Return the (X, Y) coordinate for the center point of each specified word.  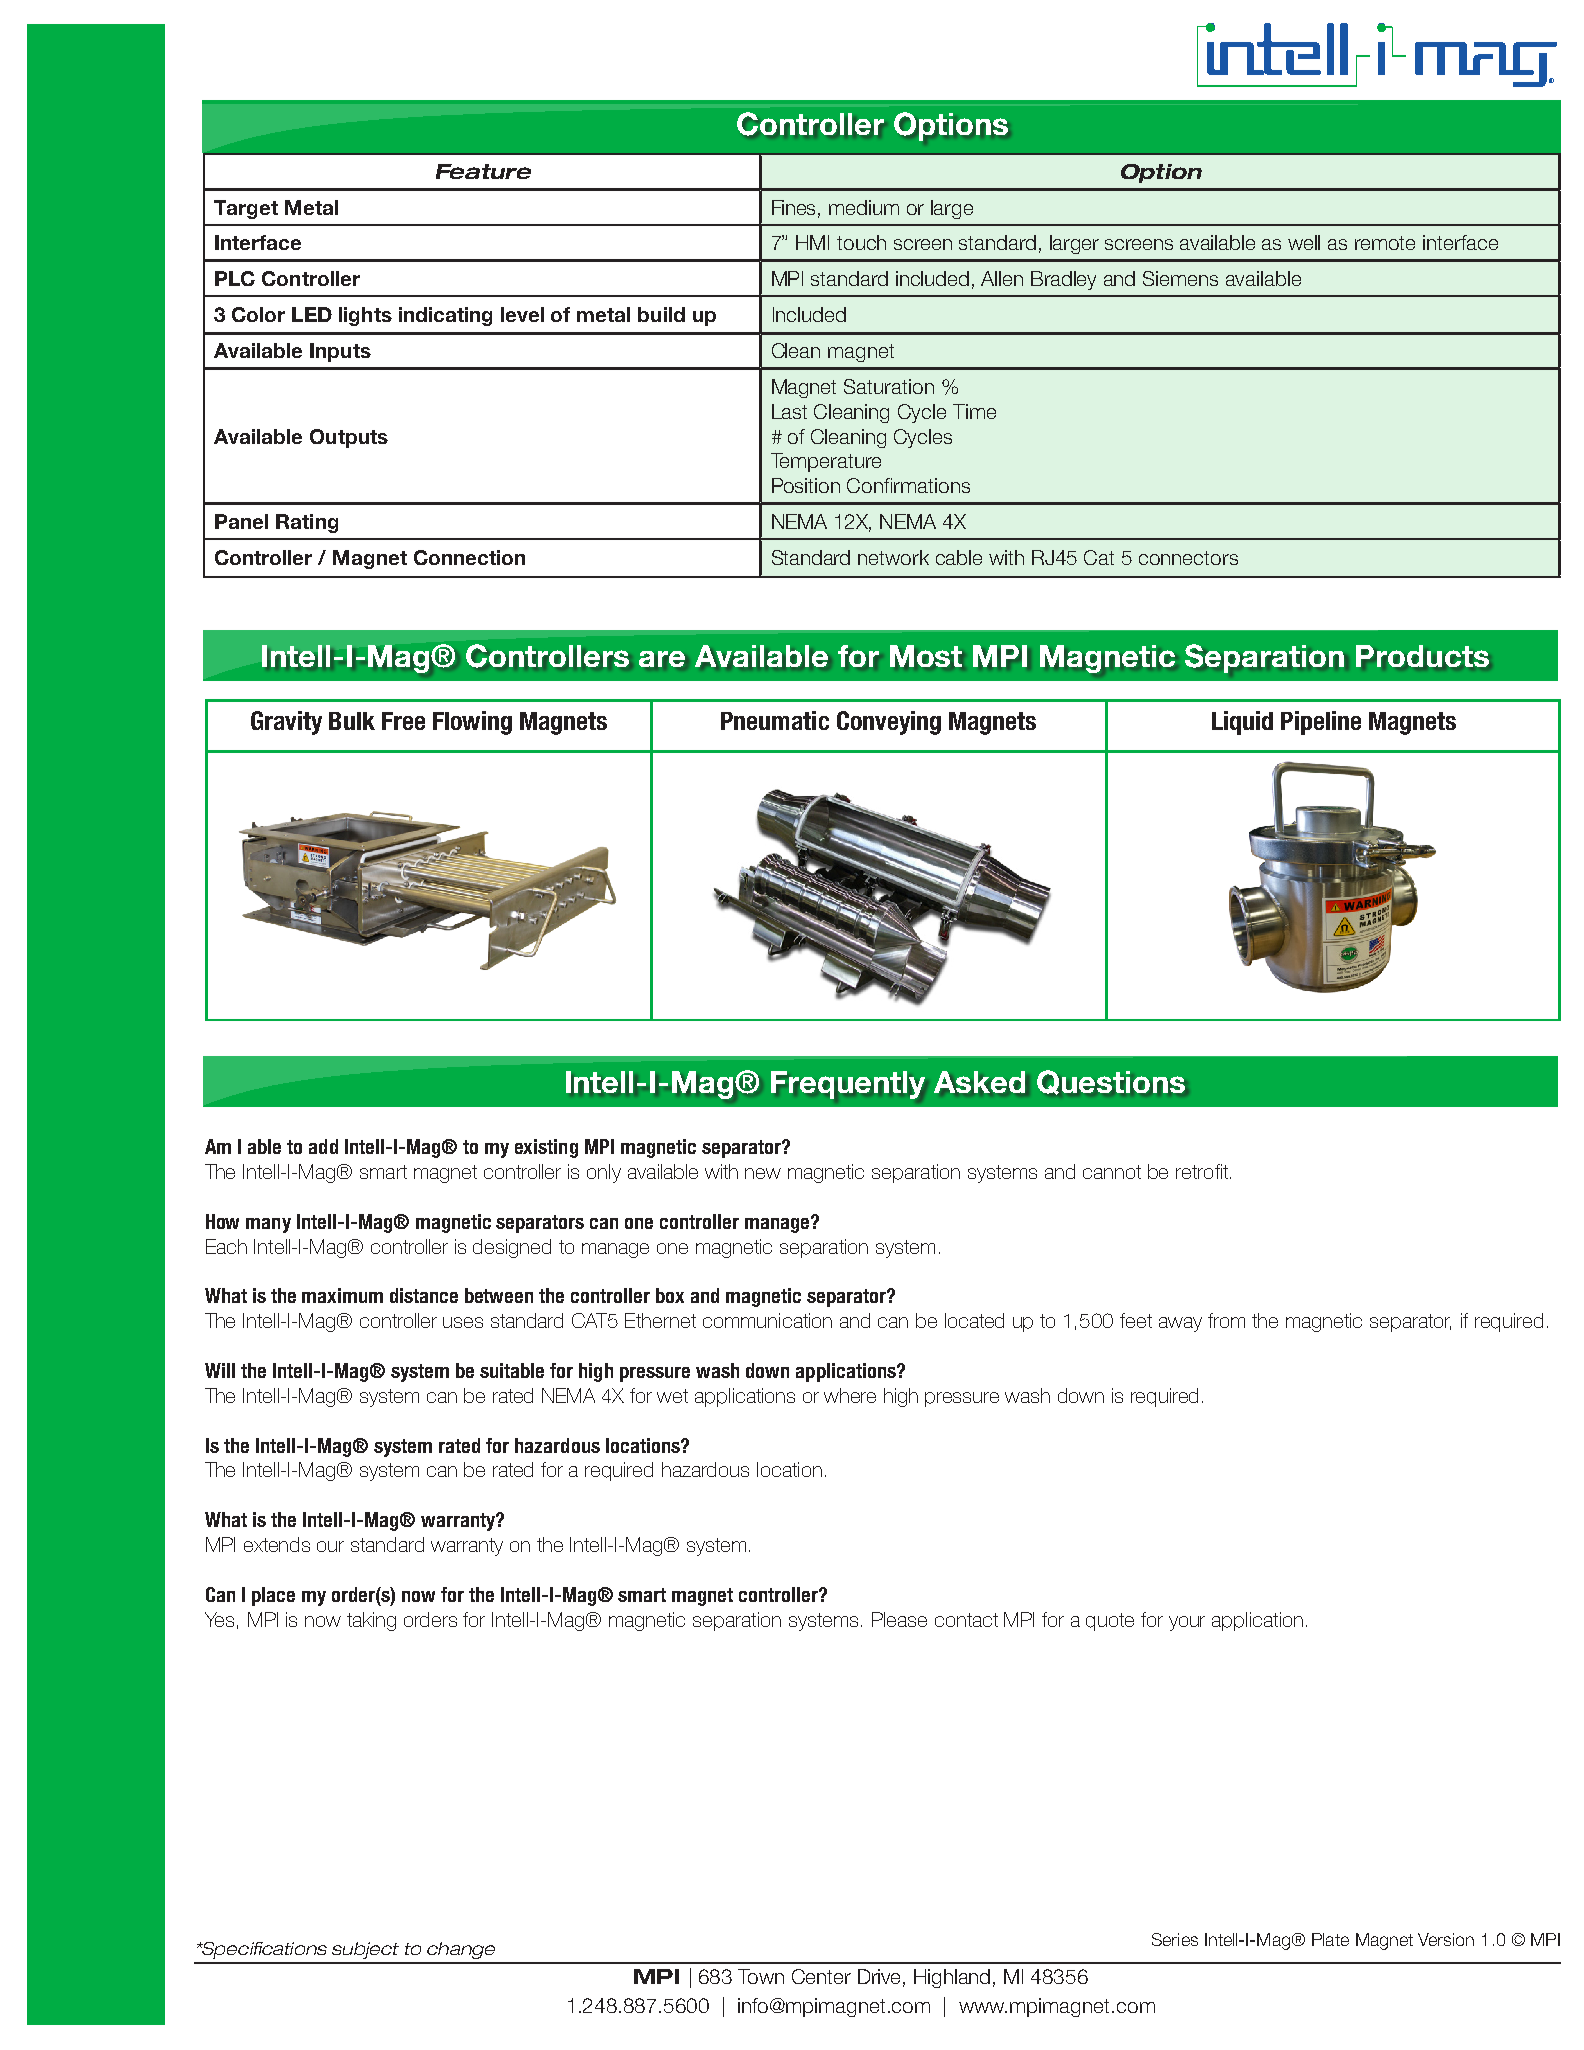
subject (365, 1950)
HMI (812, 242)
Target (246, 209)
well (1304, 242)
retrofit (1202, 1171)
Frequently (848, 1085)
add (323, 1146)
